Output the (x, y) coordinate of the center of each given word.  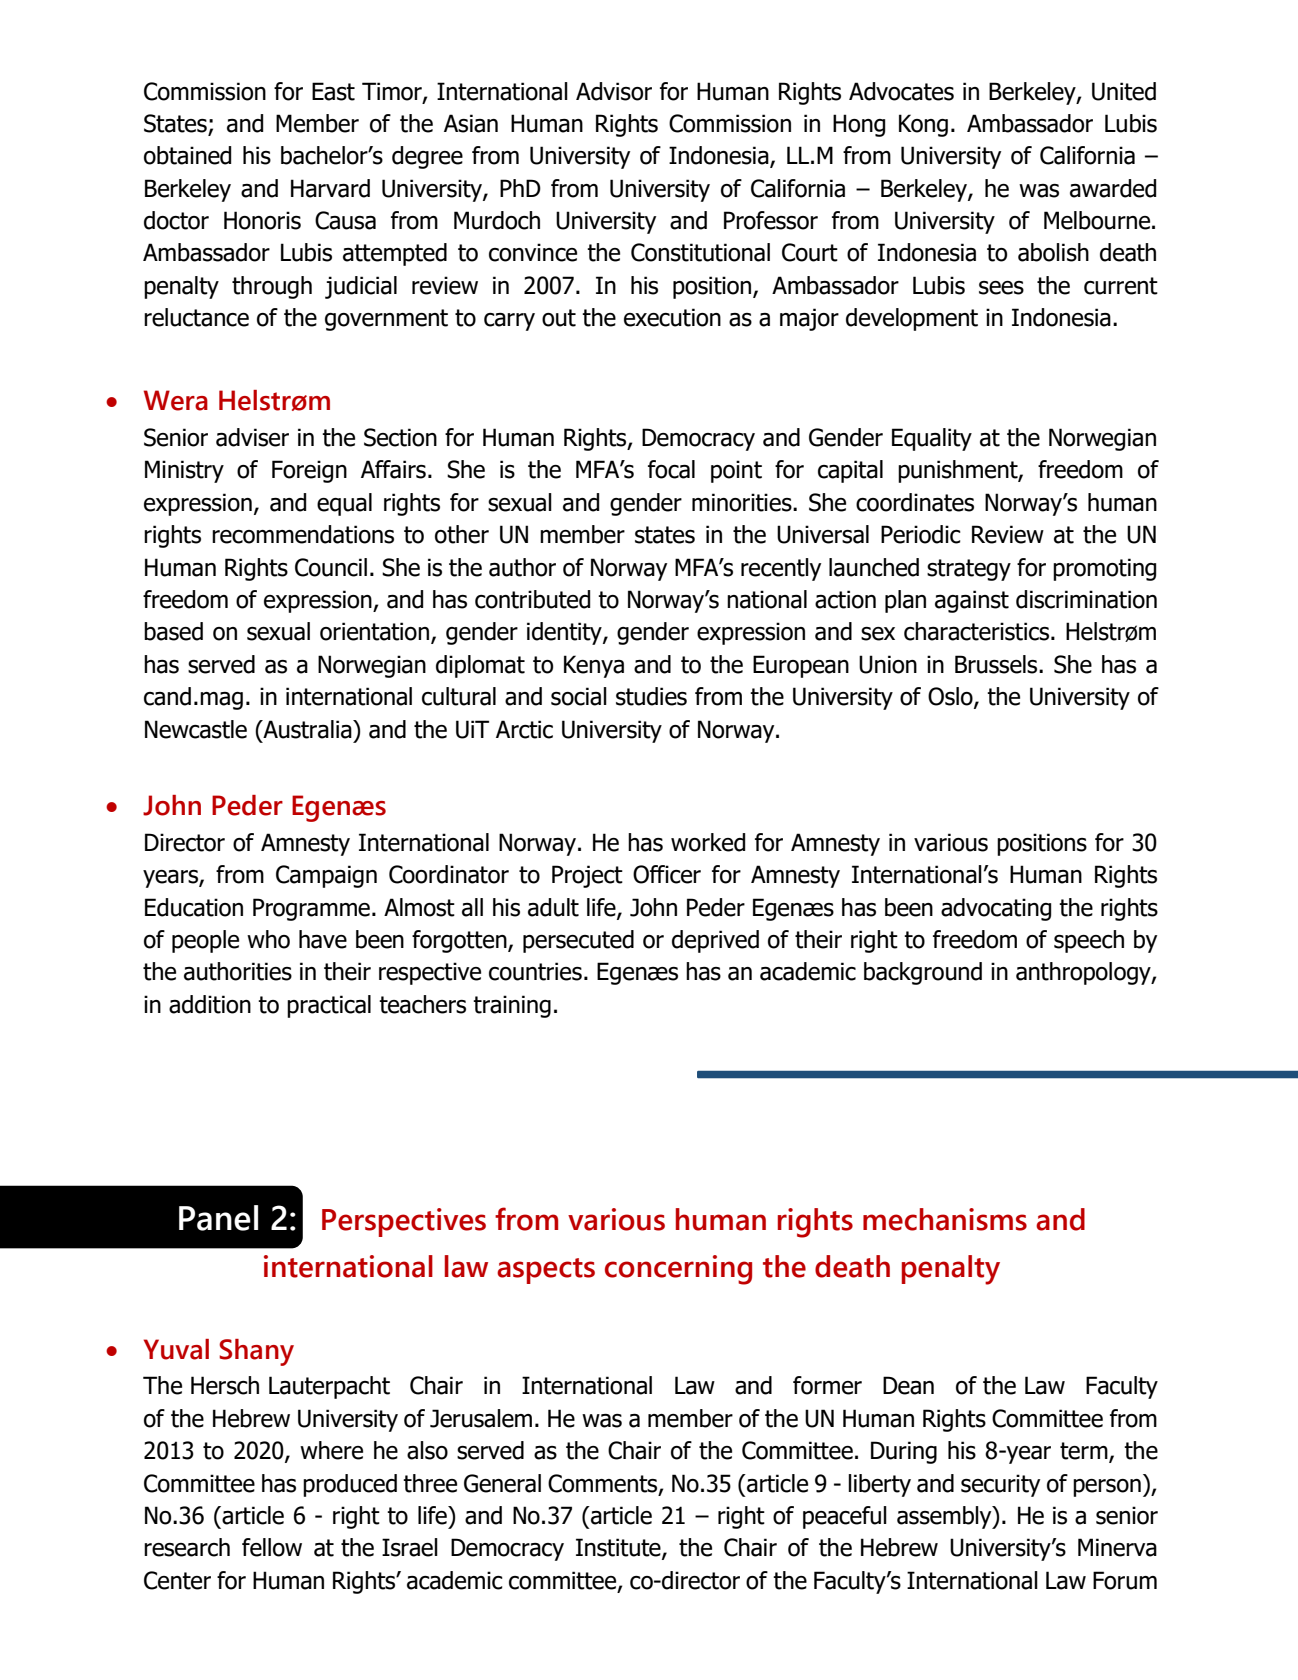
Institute (619, 1548)
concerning (678, 1270)
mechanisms (945, 1219)
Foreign (309, 471)
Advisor (614, 91)
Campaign (326, 876)
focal (671, 469)
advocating (996, 909)
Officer (667, 874)
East (333, 91)
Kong (923, 125)
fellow (272, 1547)
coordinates (915, 502)
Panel (218, 1218)
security (1000, 1485)
